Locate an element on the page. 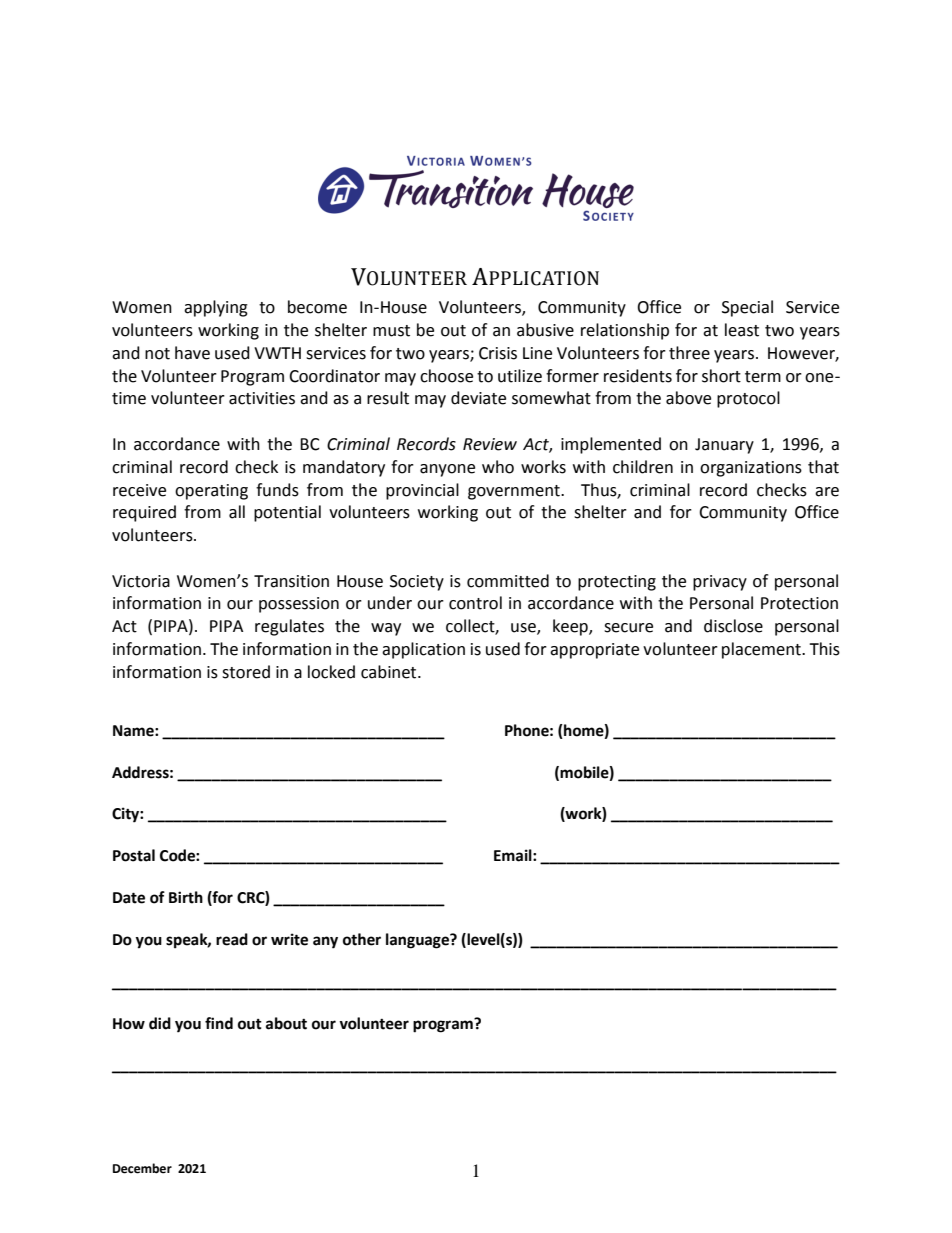 The image size is (952, 1233). control is located at coordinates (475, 603).
